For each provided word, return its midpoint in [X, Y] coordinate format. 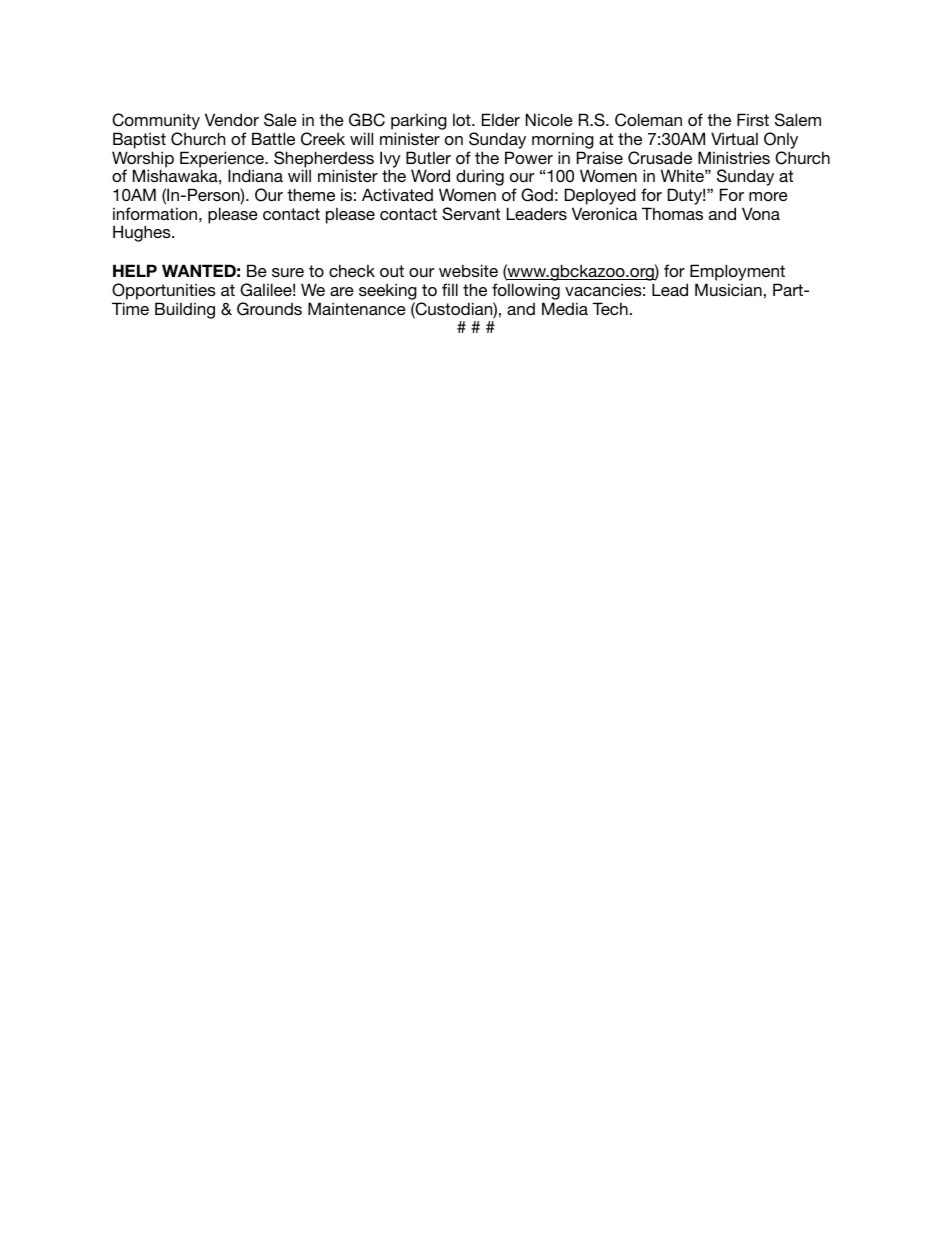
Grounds [269, 309]
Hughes [143, 233]
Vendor [232, 119]
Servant [471, 214]
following [526, 291]
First [753, 119]
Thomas [672, 213]
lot [463, 119]
